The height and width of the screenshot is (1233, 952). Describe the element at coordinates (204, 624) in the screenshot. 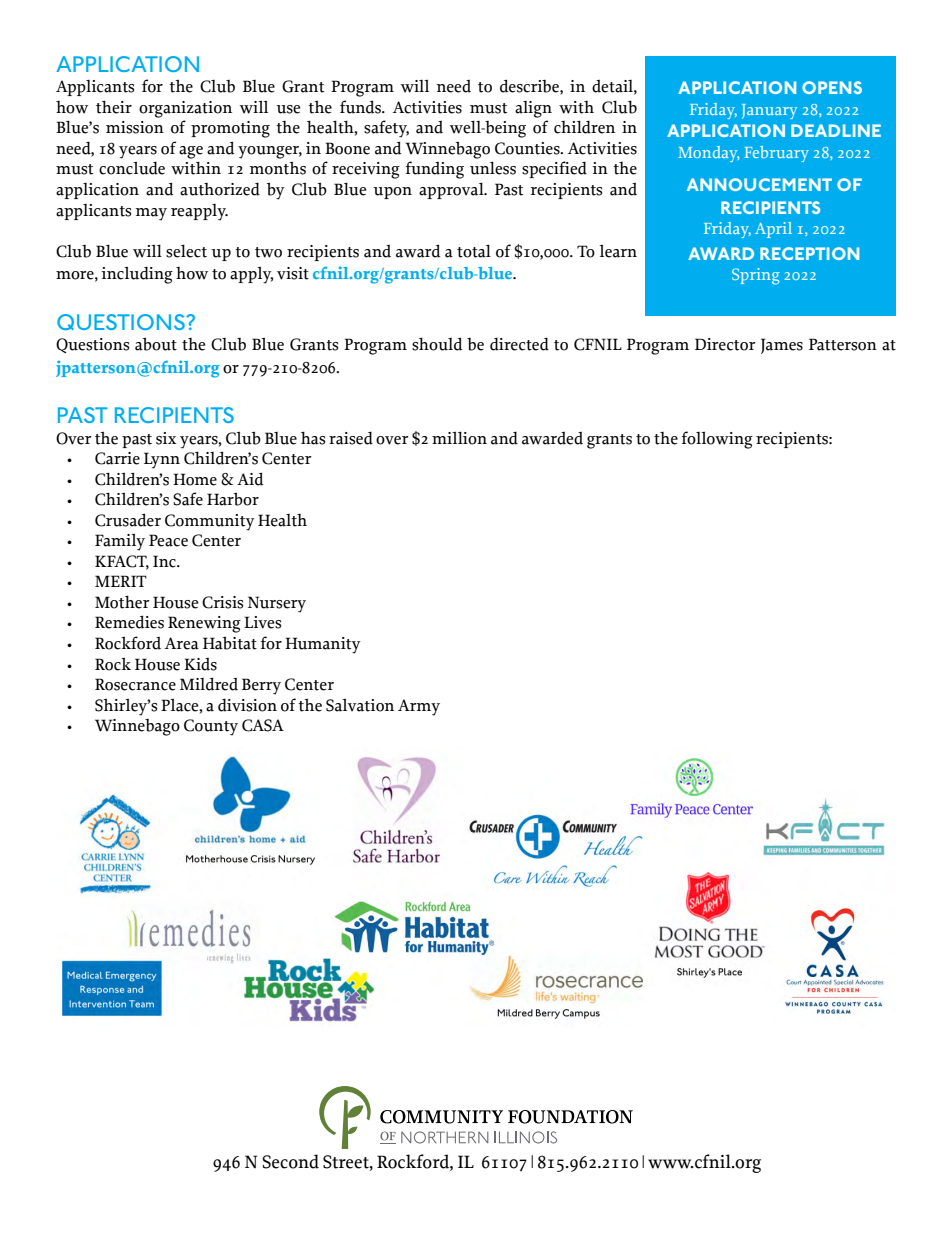

I see `Renewing` at that location.
